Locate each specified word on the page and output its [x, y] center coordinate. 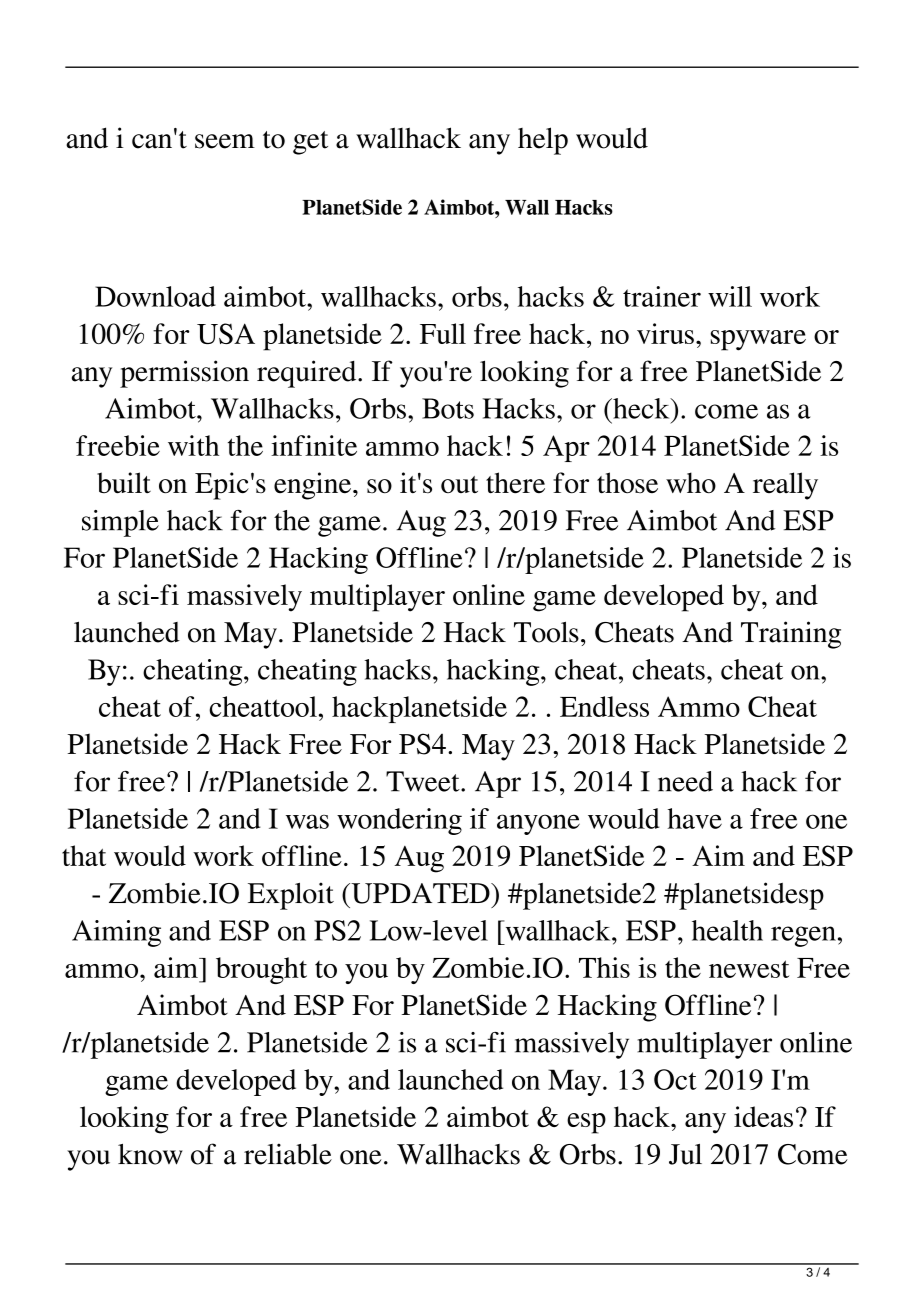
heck [641, 408]
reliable [288, 1154]
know [150, 1154]
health [727, 930]
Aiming [116, 933]
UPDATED [420, 893]
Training [791, 635]
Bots [448, 408]
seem [225, 141]
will [730, 296]
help [543, 141]
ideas [763, 1116]
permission [184, 374]
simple [120, 523]
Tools [546, 632]
